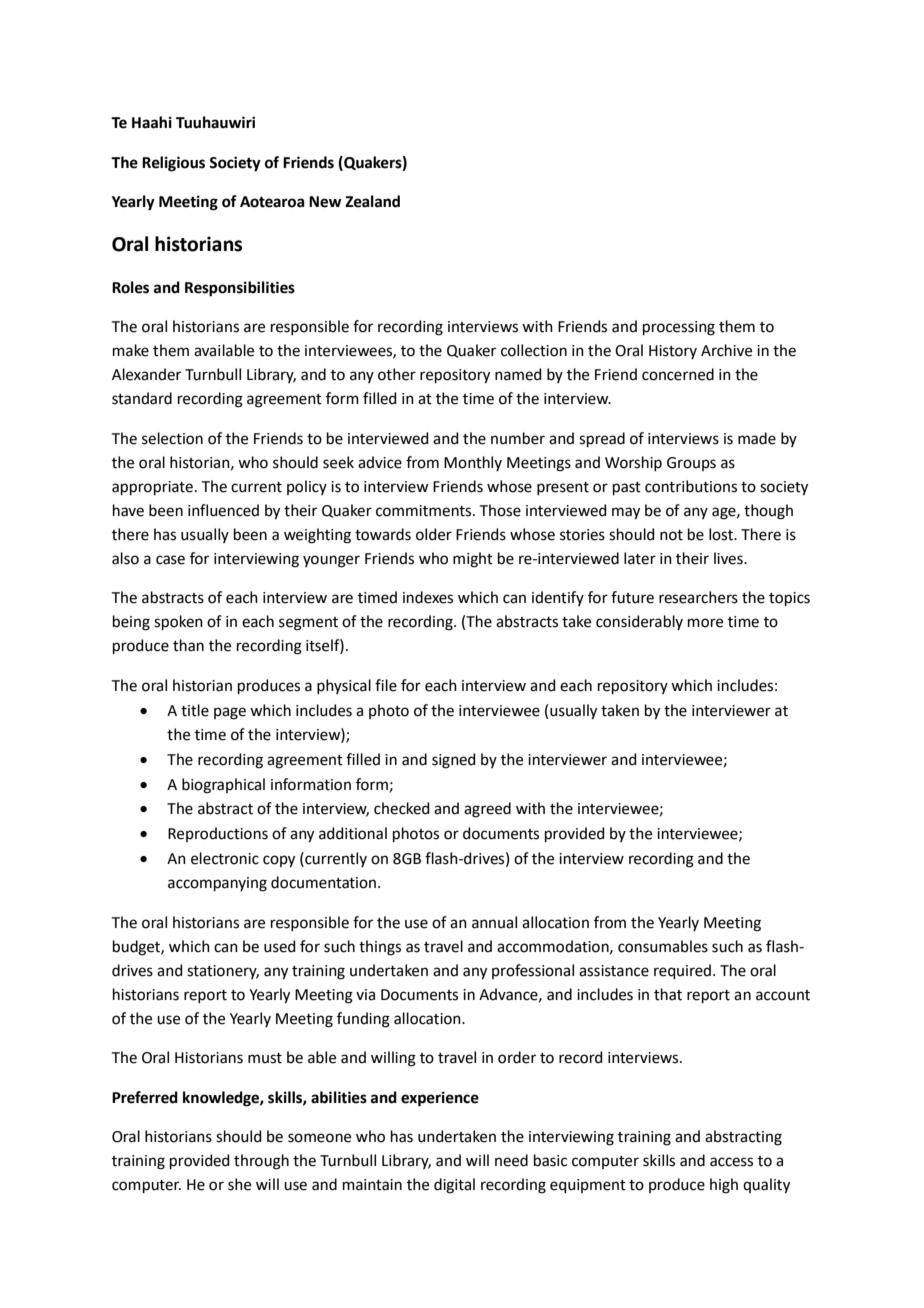 Image resolution: width=924 pixels, height=1308 pixels. What do you see at coordinates (705, 623) in the page?
I see `more` at bounding box center [705, 623].
